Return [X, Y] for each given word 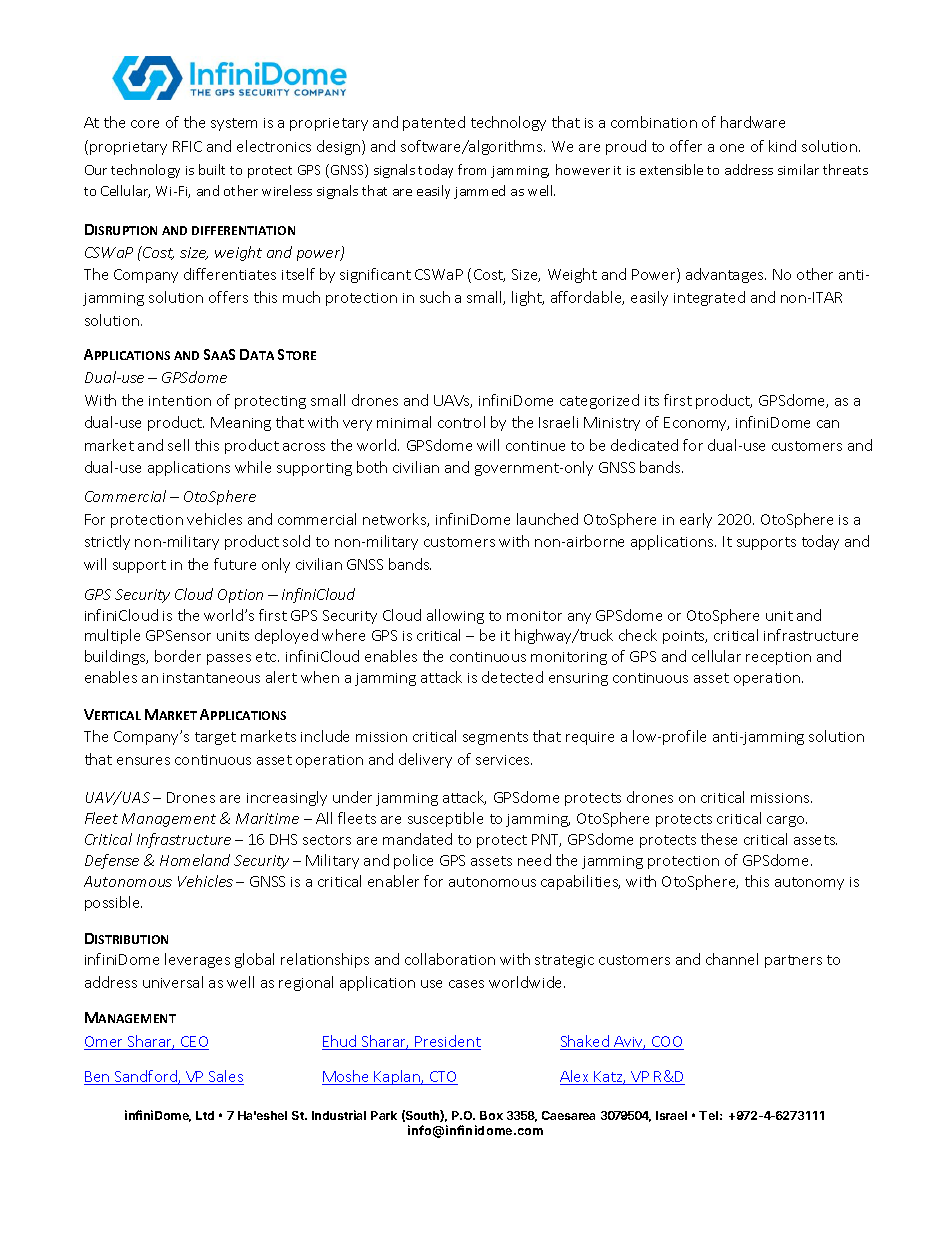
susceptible [445, 819]
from [472, 169]
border [178, 656]
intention [180, 401]
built [212, 169]
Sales [225, 1077]
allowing [455, 616]
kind [782, 146]
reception [778, 658]
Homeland [195, 860]
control [461, 422]
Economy [696, 424]
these [719, 839]
